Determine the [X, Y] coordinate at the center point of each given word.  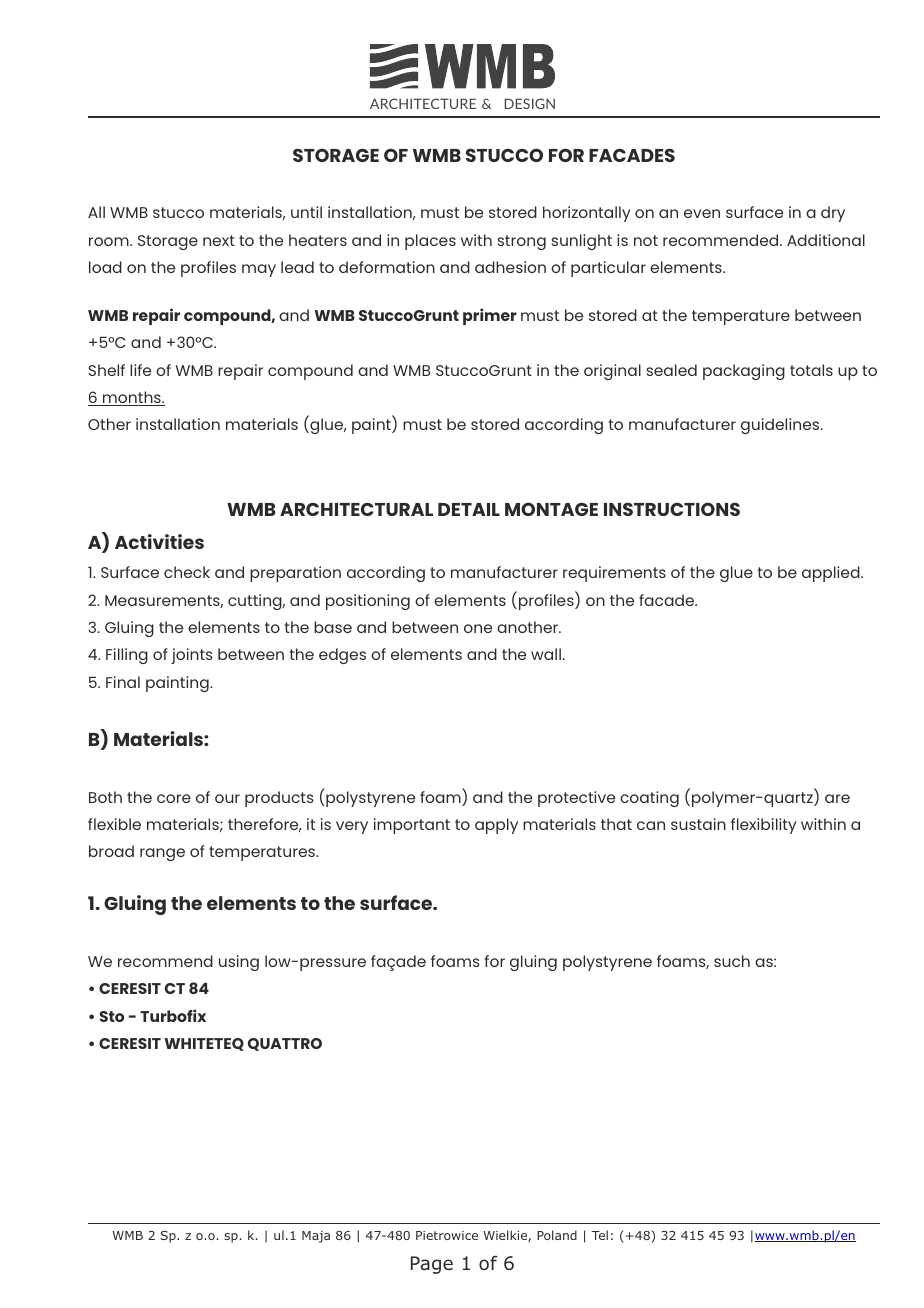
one [478, 628]
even [702, 213]
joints [191, 656]
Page [432, 1265]
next [219, 240]
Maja [316, 1237]
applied [832, 574]
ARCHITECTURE [423, 103]
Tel [599, 1235]
